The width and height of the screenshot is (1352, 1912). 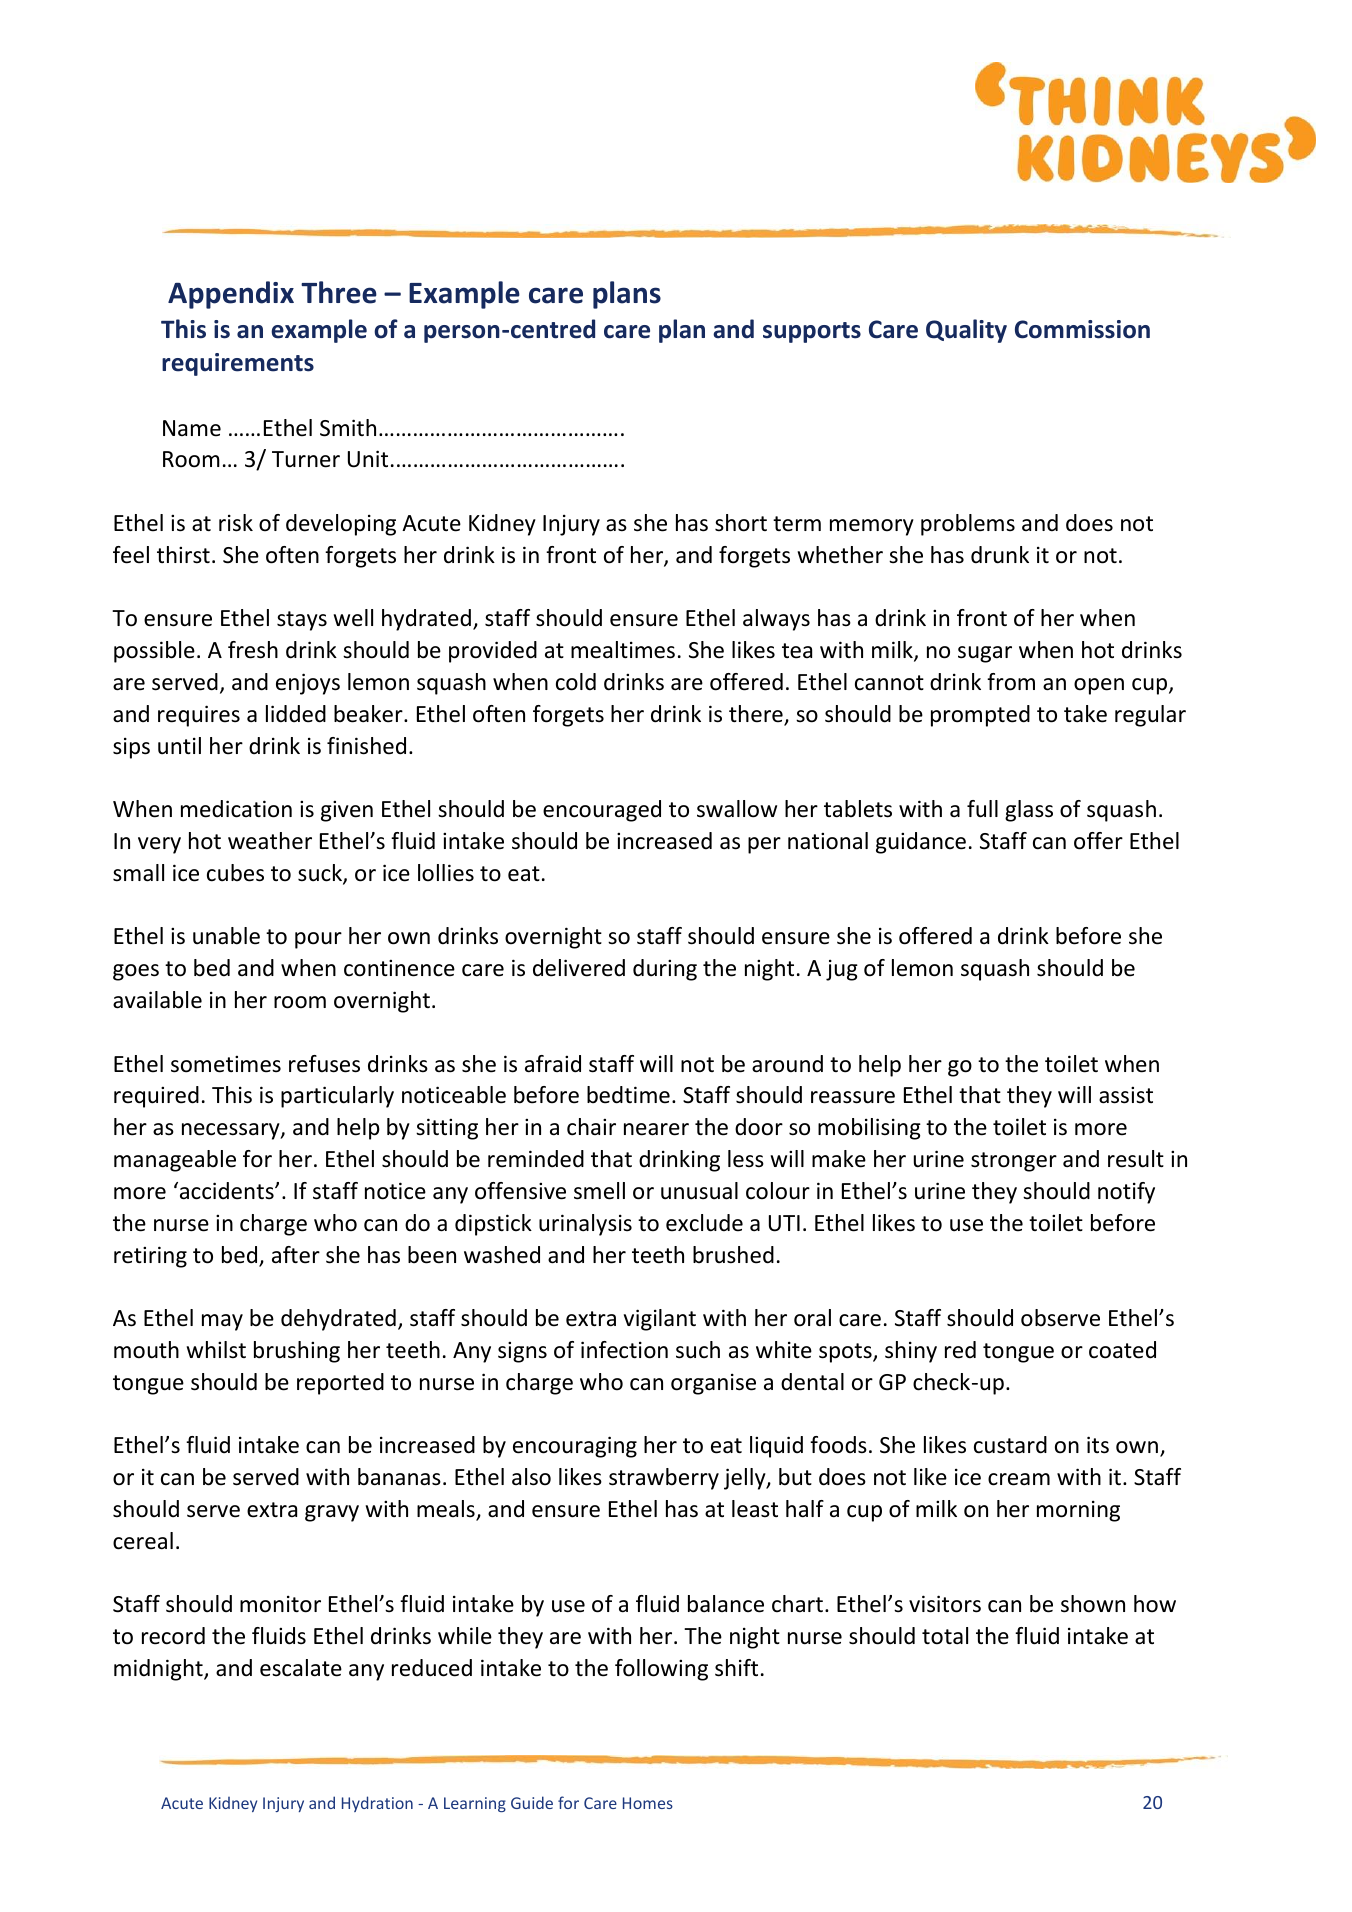 I want to click on total, so click(x=945, y=1636).
